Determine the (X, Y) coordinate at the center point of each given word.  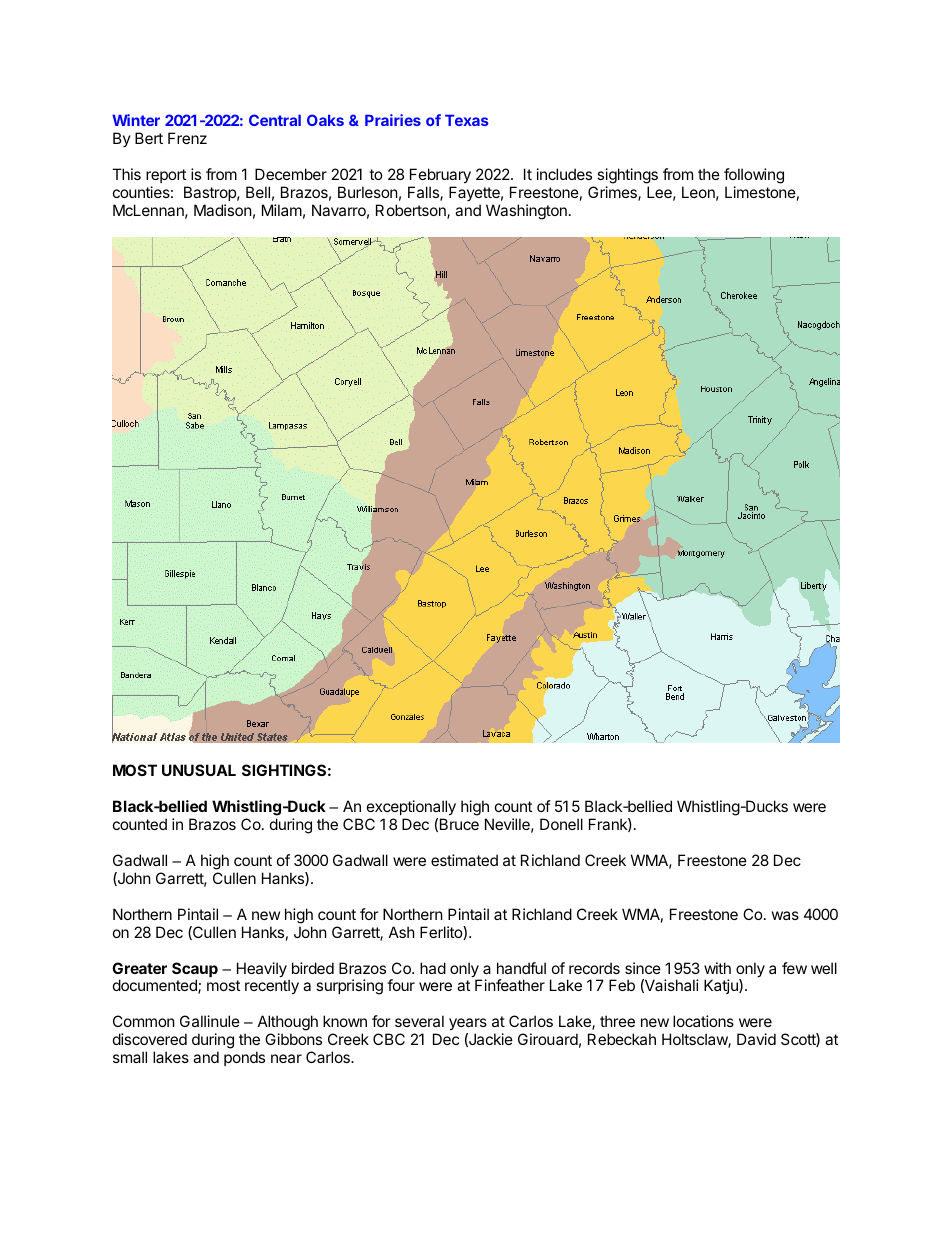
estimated (464, 860)
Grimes (613, 193)
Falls (424, 193)
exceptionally (411, 809)
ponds (244, 1058)
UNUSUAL (199, 770)
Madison (223, 210)
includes (564, 174)
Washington (526, 212)
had (433, 968)
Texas (467, 120)
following (754, 176)
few (794, 968)
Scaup (195, 971)
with (717, 968)
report (166, 176)
